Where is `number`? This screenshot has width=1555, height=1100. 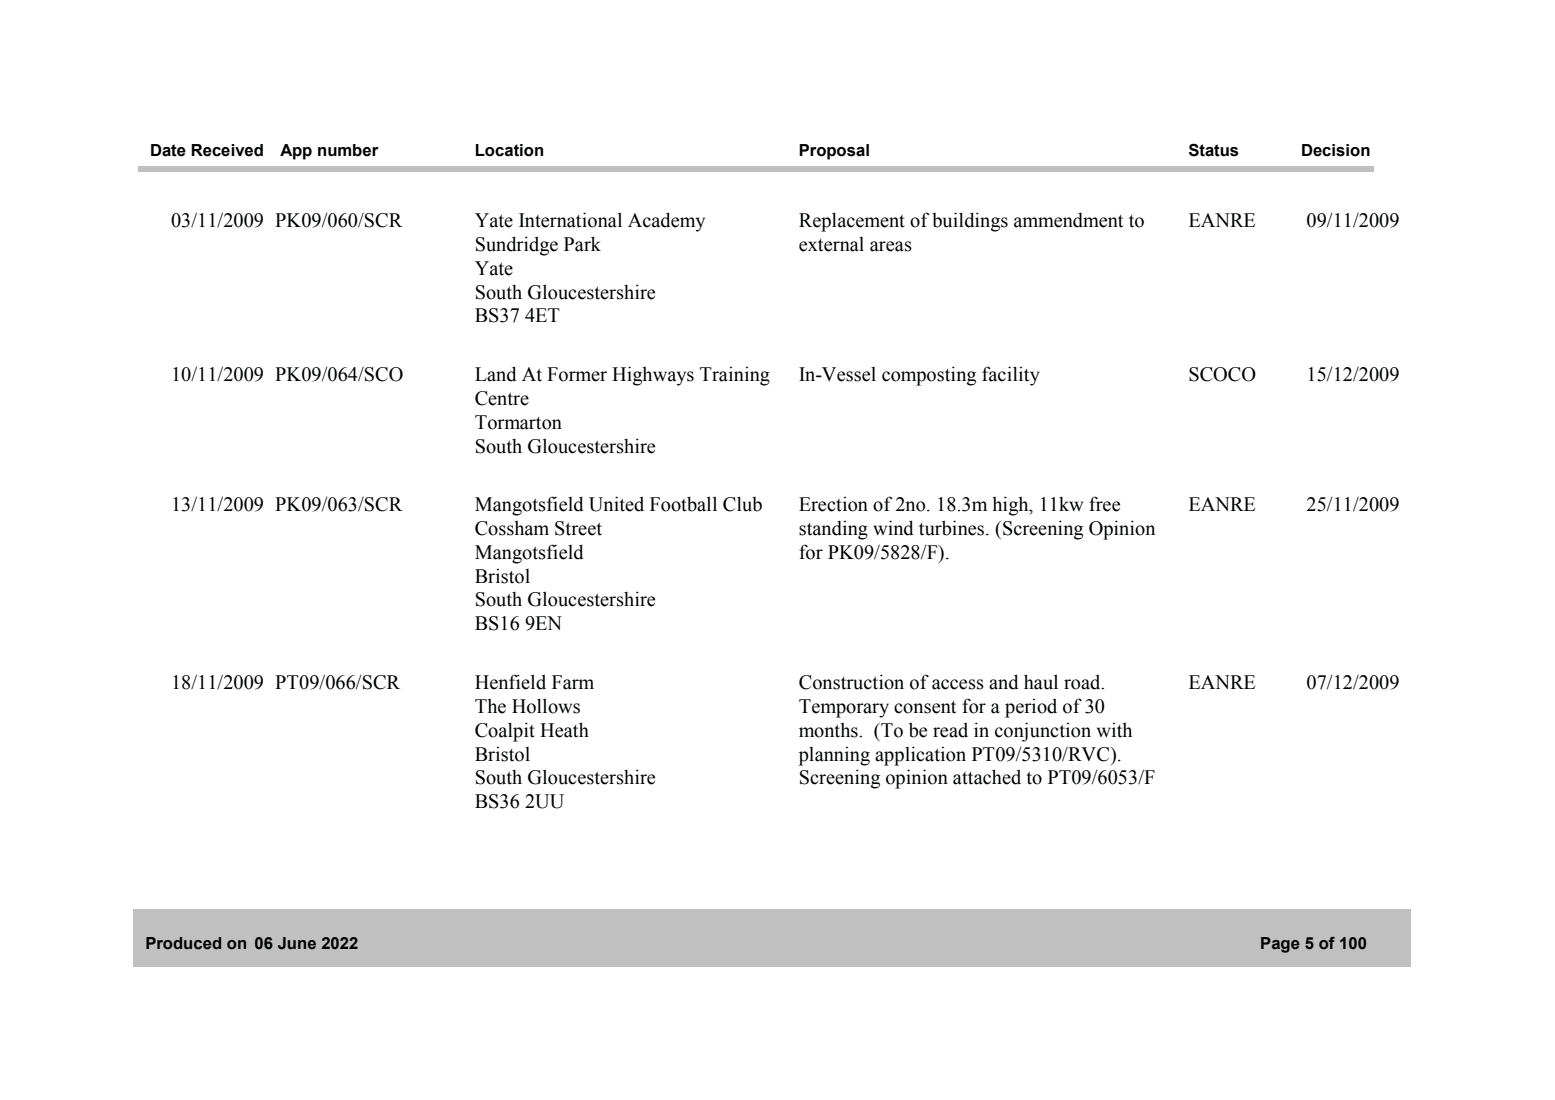
number is located at coordinates (348, 150).
